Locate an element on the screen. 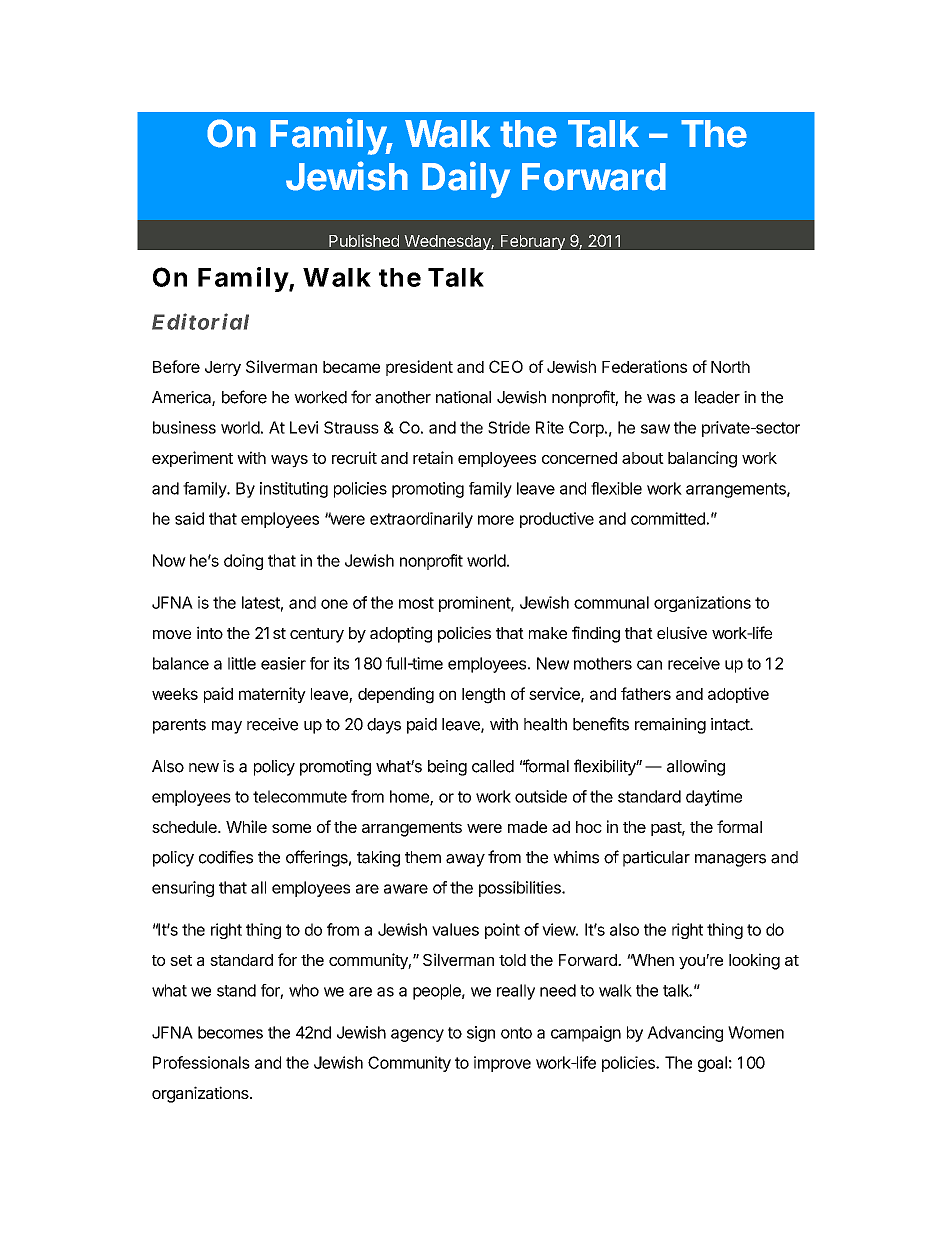 The width and height of the screenshot is (952, 1233). Jerry is located at coordinates (223, 368).
